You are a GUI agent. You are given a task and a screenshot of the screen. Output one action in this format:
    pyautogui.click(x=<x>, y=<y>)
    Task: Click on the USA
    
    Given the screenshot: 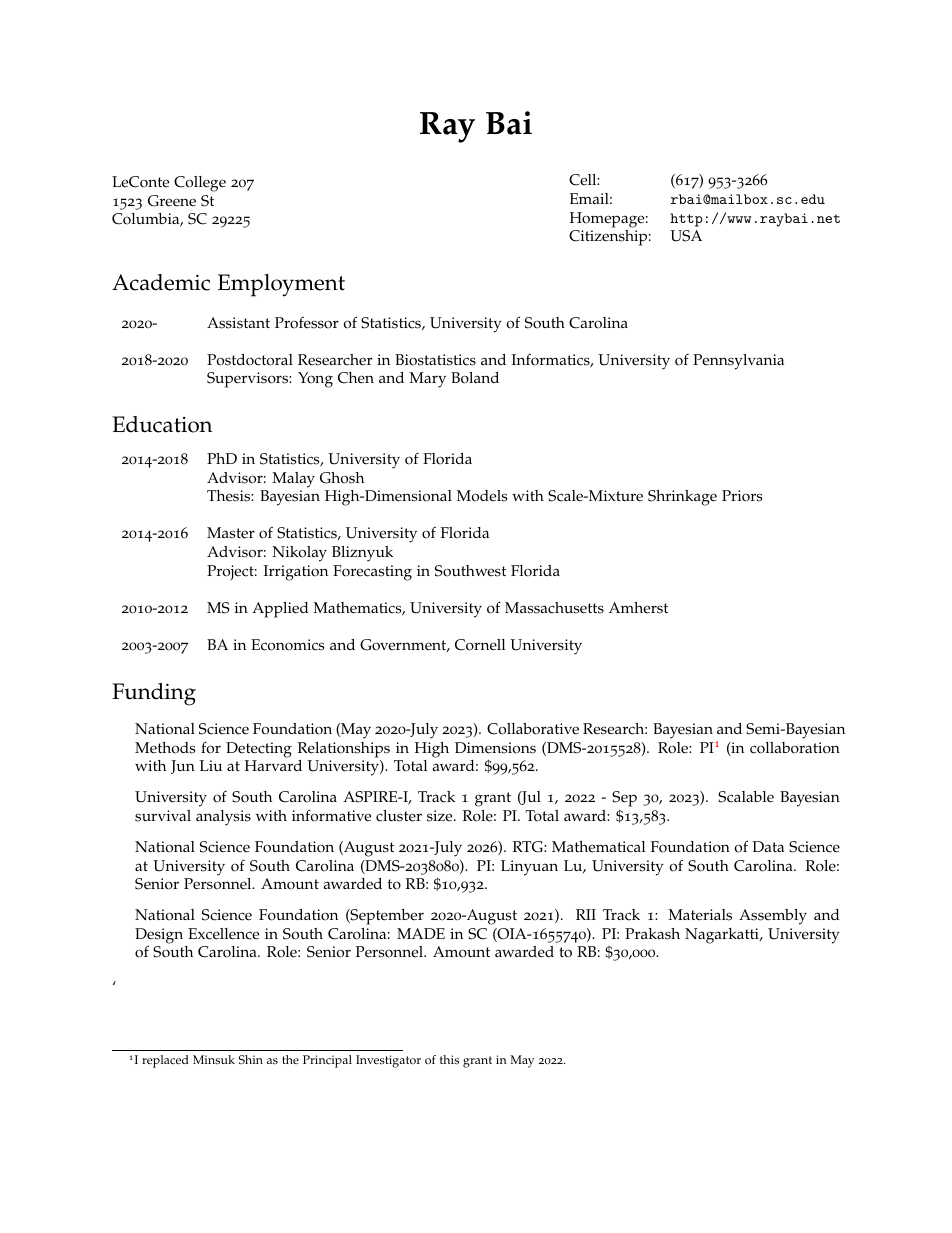 What is the action you would take?
    pyautogui.click(x=686, y=236)
